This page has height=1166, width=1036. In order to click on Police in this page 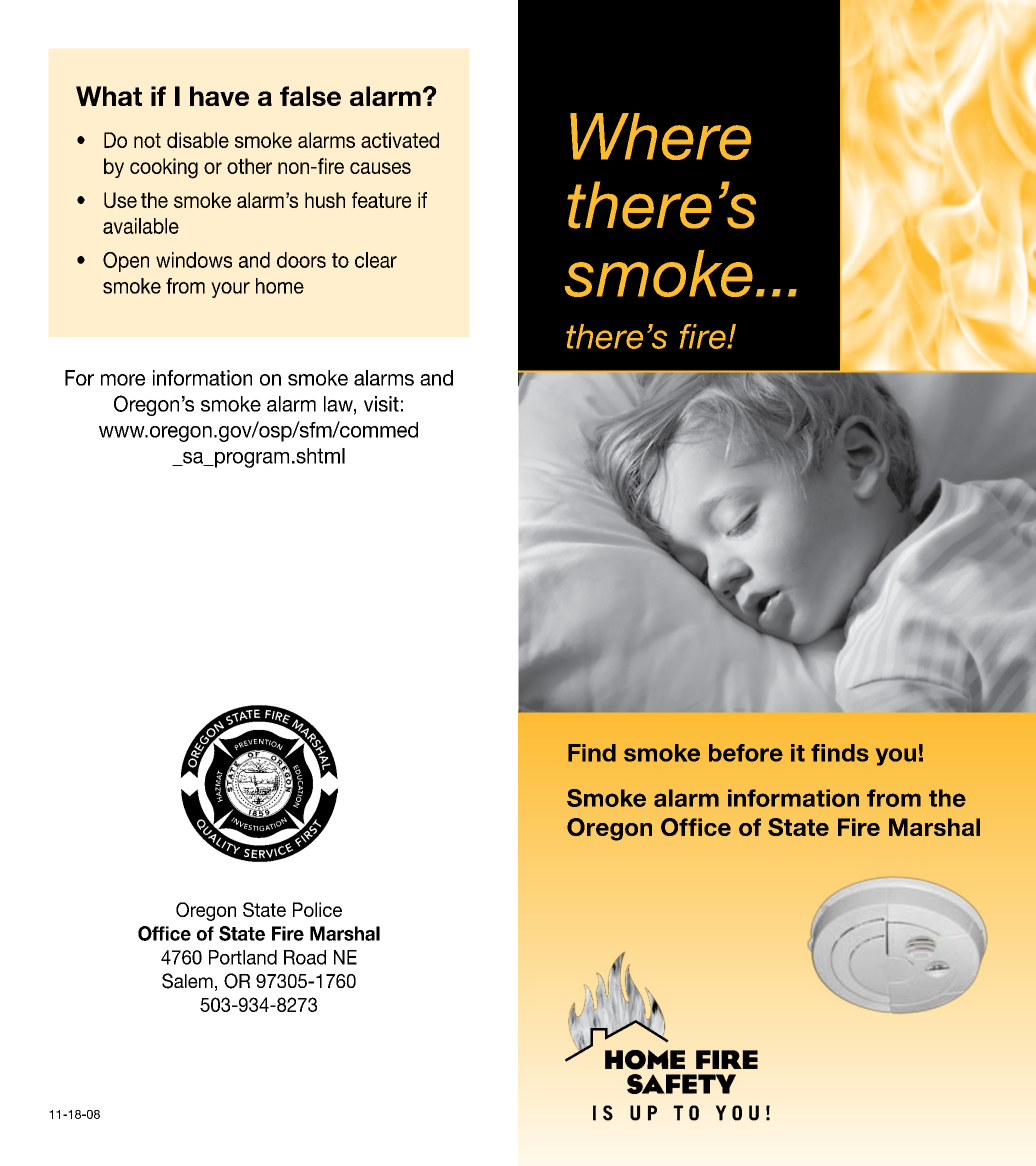, I will do `click(317, 909)`.
